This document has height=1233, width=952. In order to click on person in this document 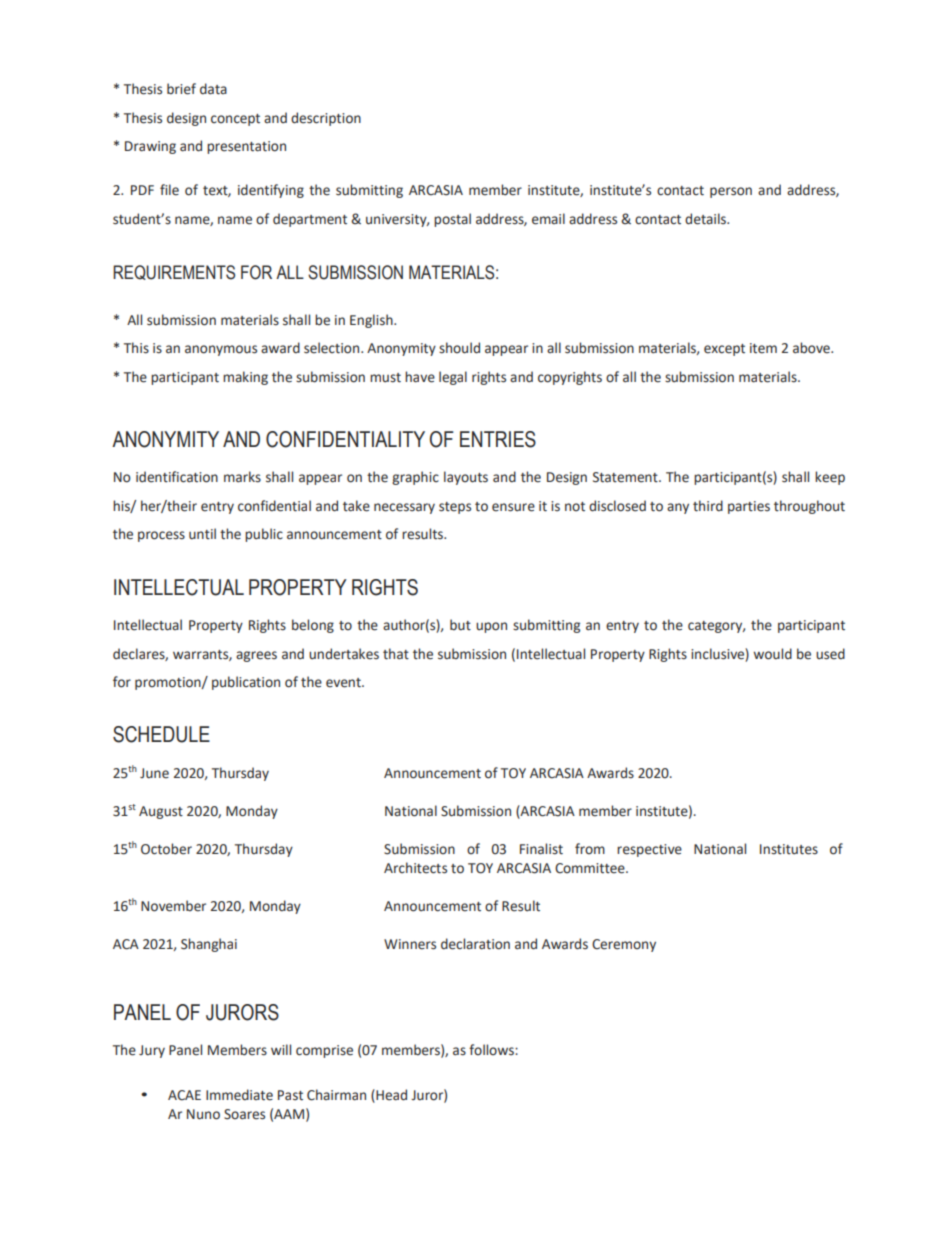, I will do `click(731, 192)`.
